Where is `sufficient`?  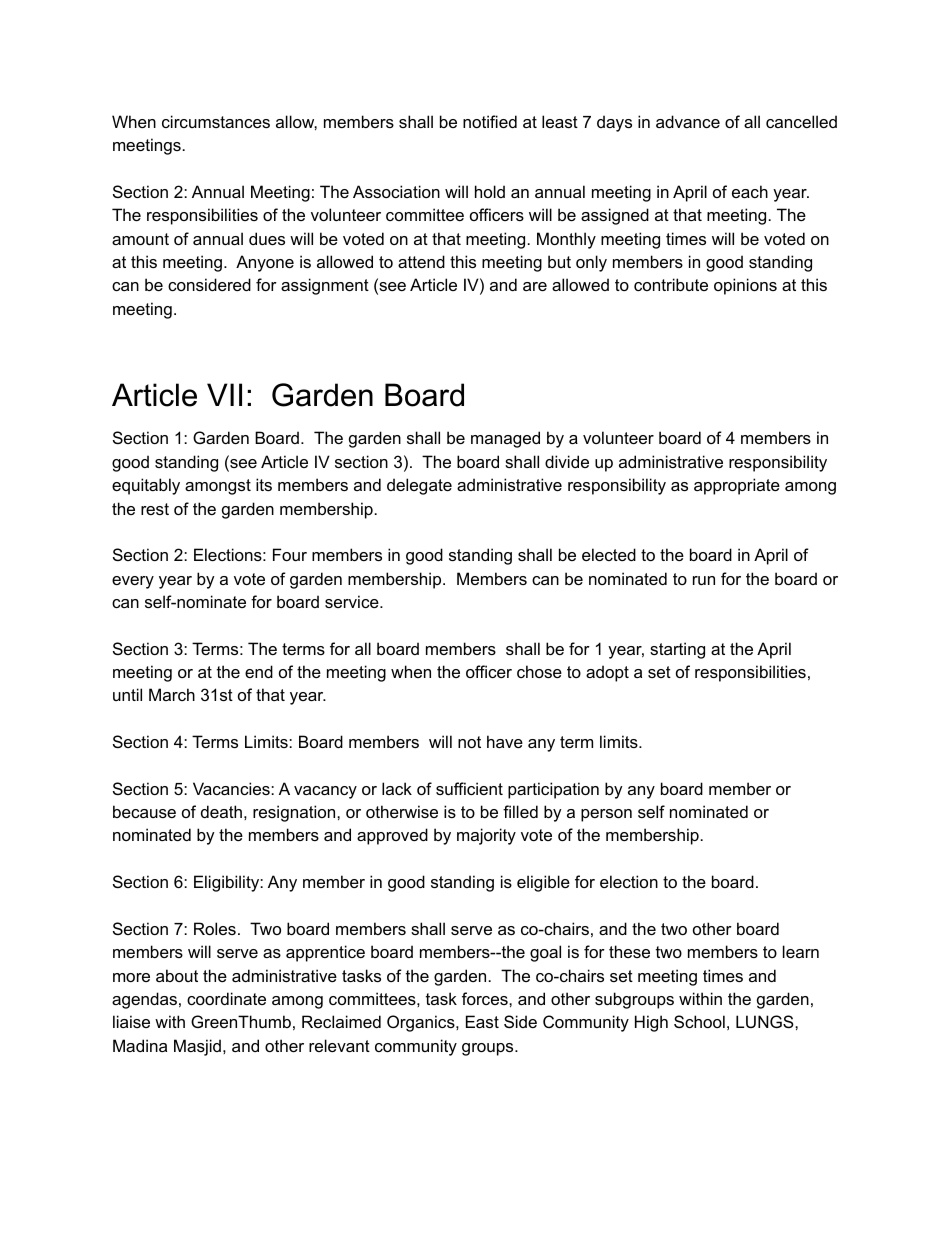
sufficient is located at coordinates (469, 788).
